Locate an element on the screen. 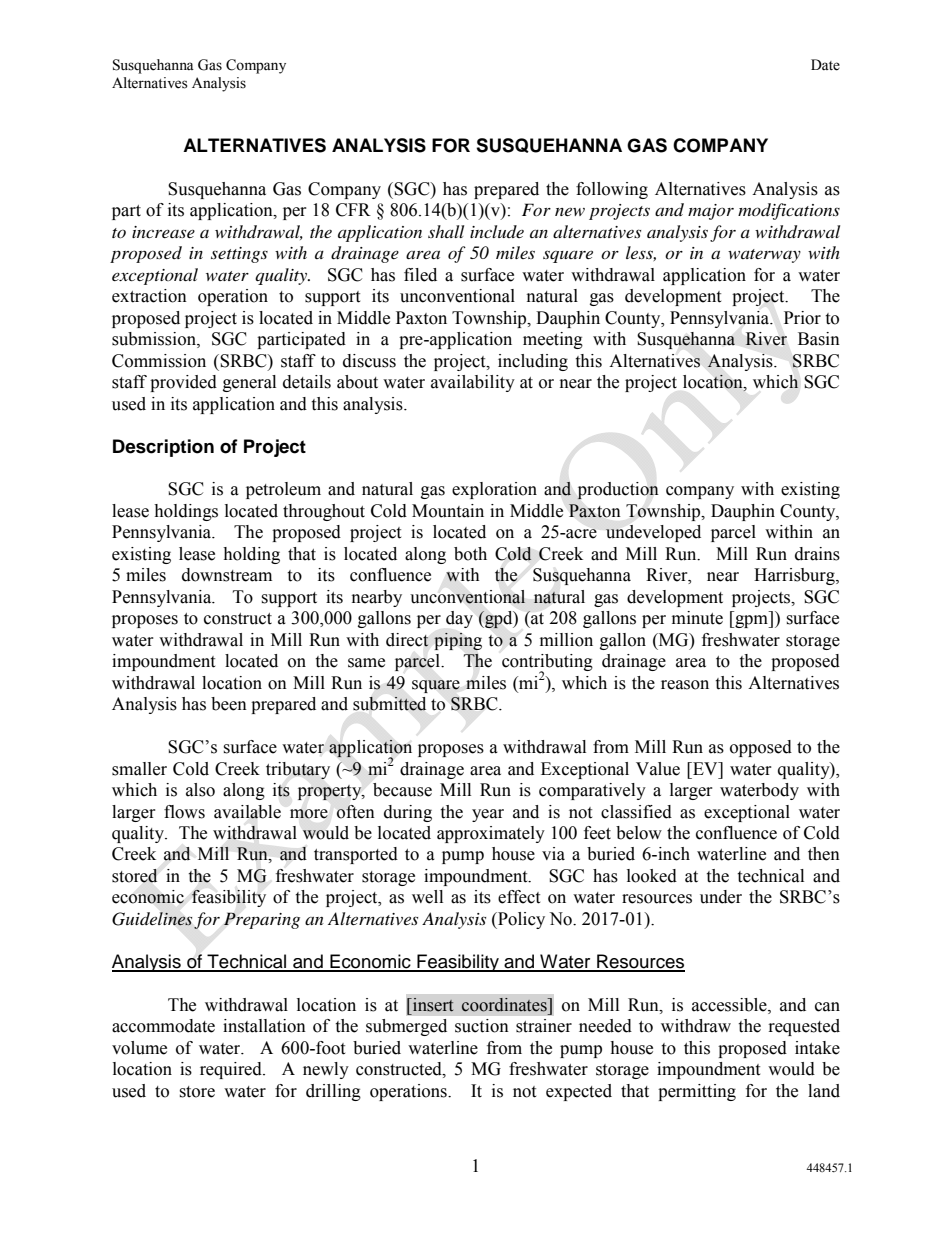  been is located at coordinates (229, 704).
